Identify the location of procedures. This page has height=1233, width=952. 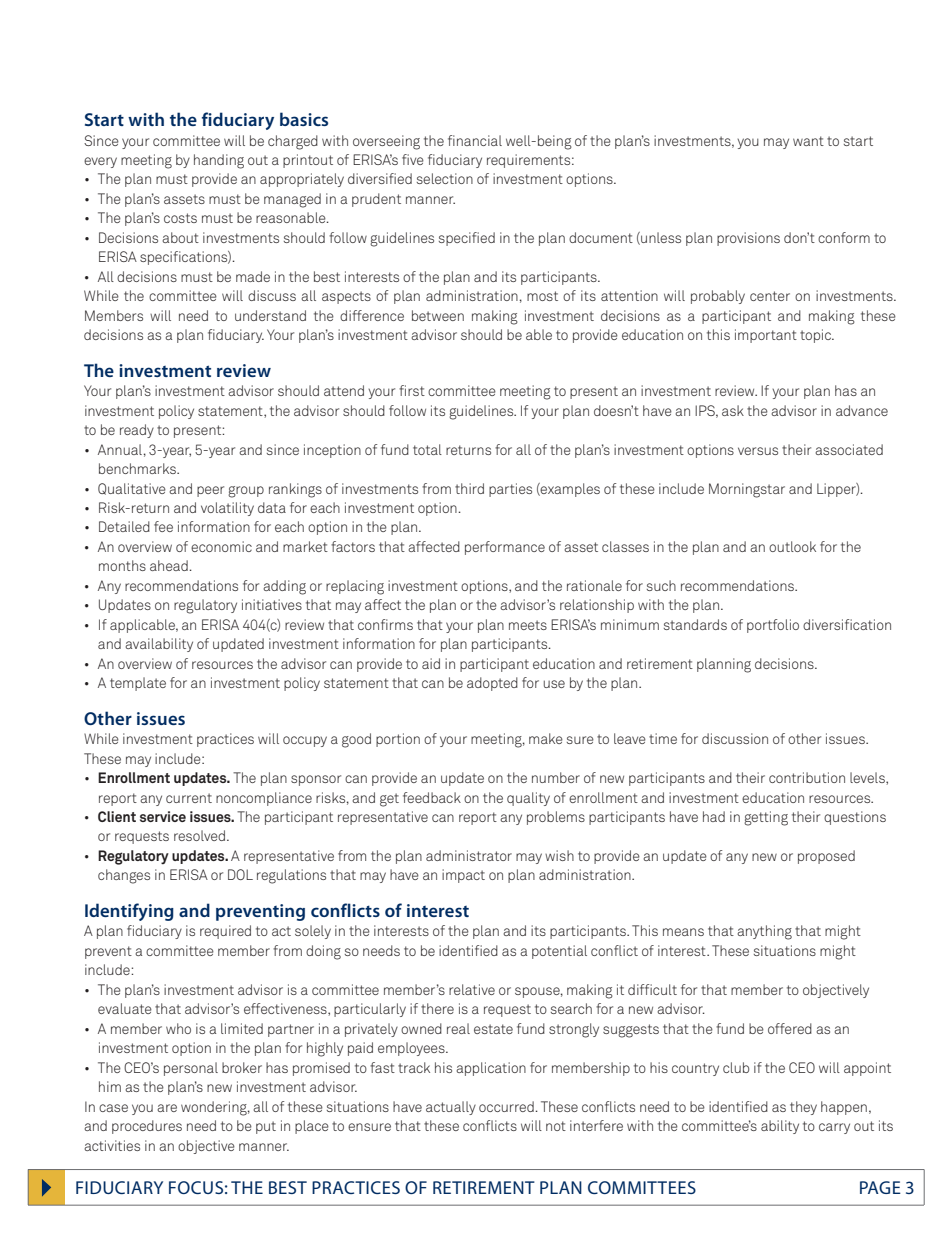
(147, 1127).
